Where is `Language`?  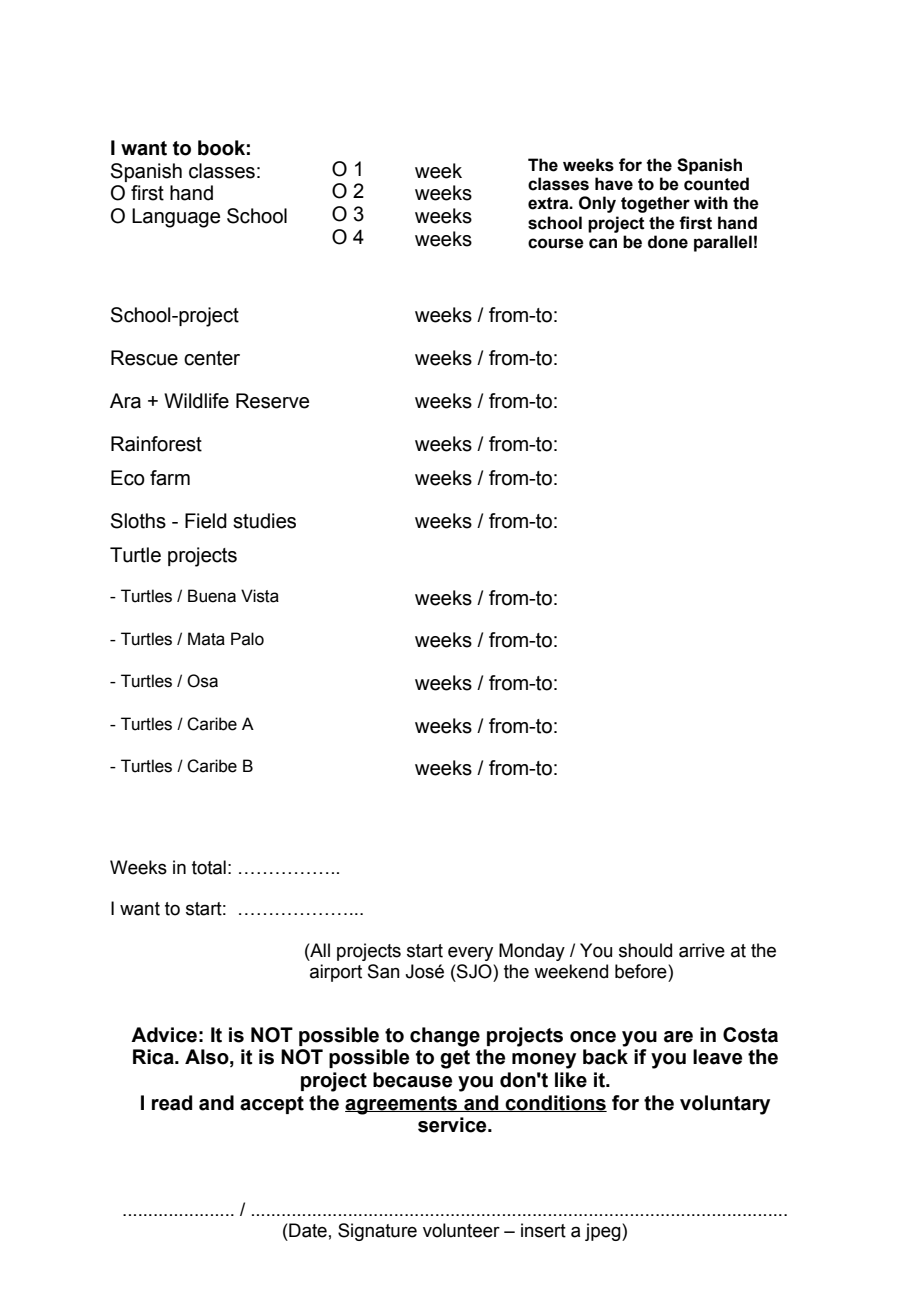
Language is located at coordinates (176, 218).
